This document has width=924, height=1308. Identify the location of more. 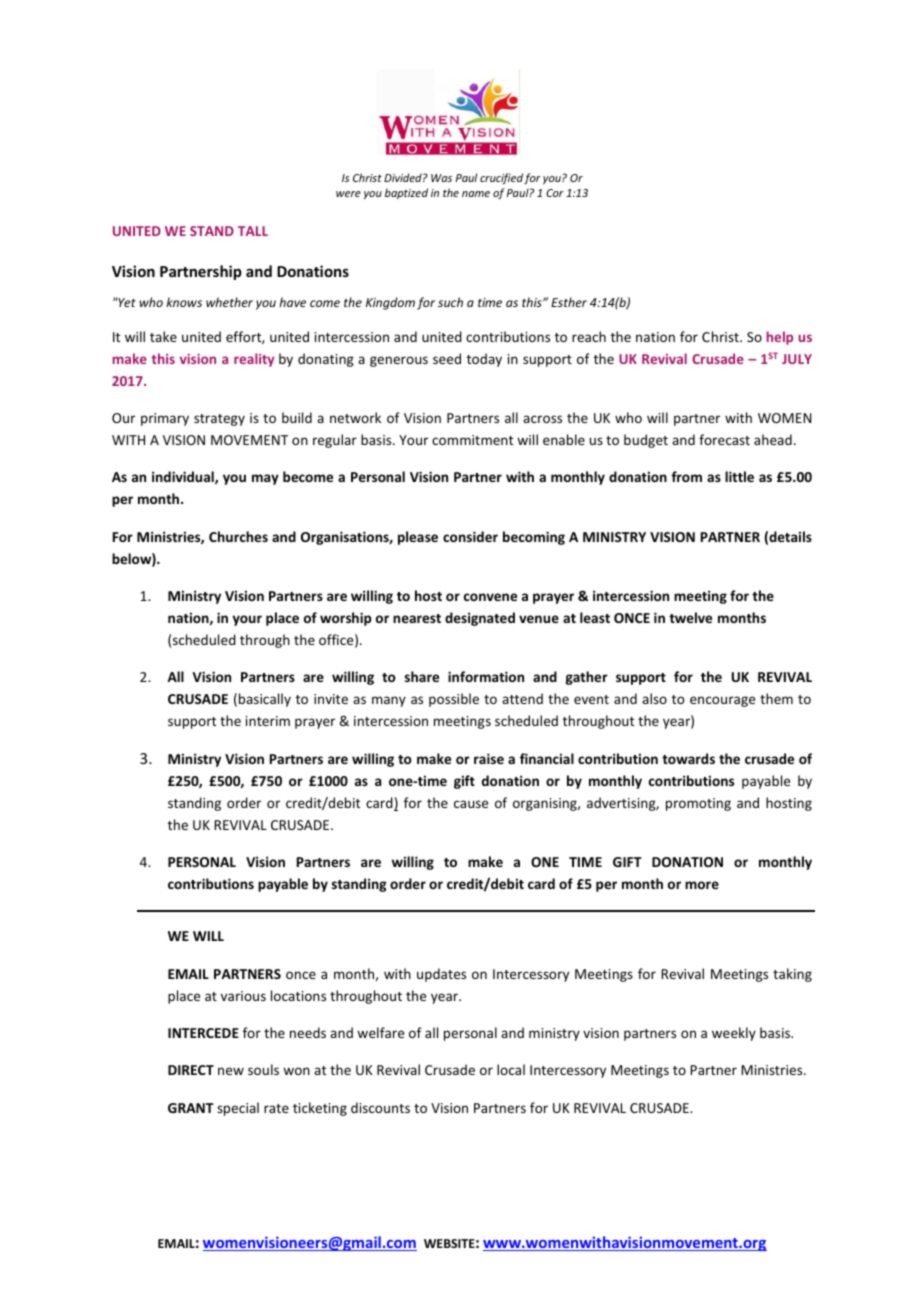
(702, 885).
